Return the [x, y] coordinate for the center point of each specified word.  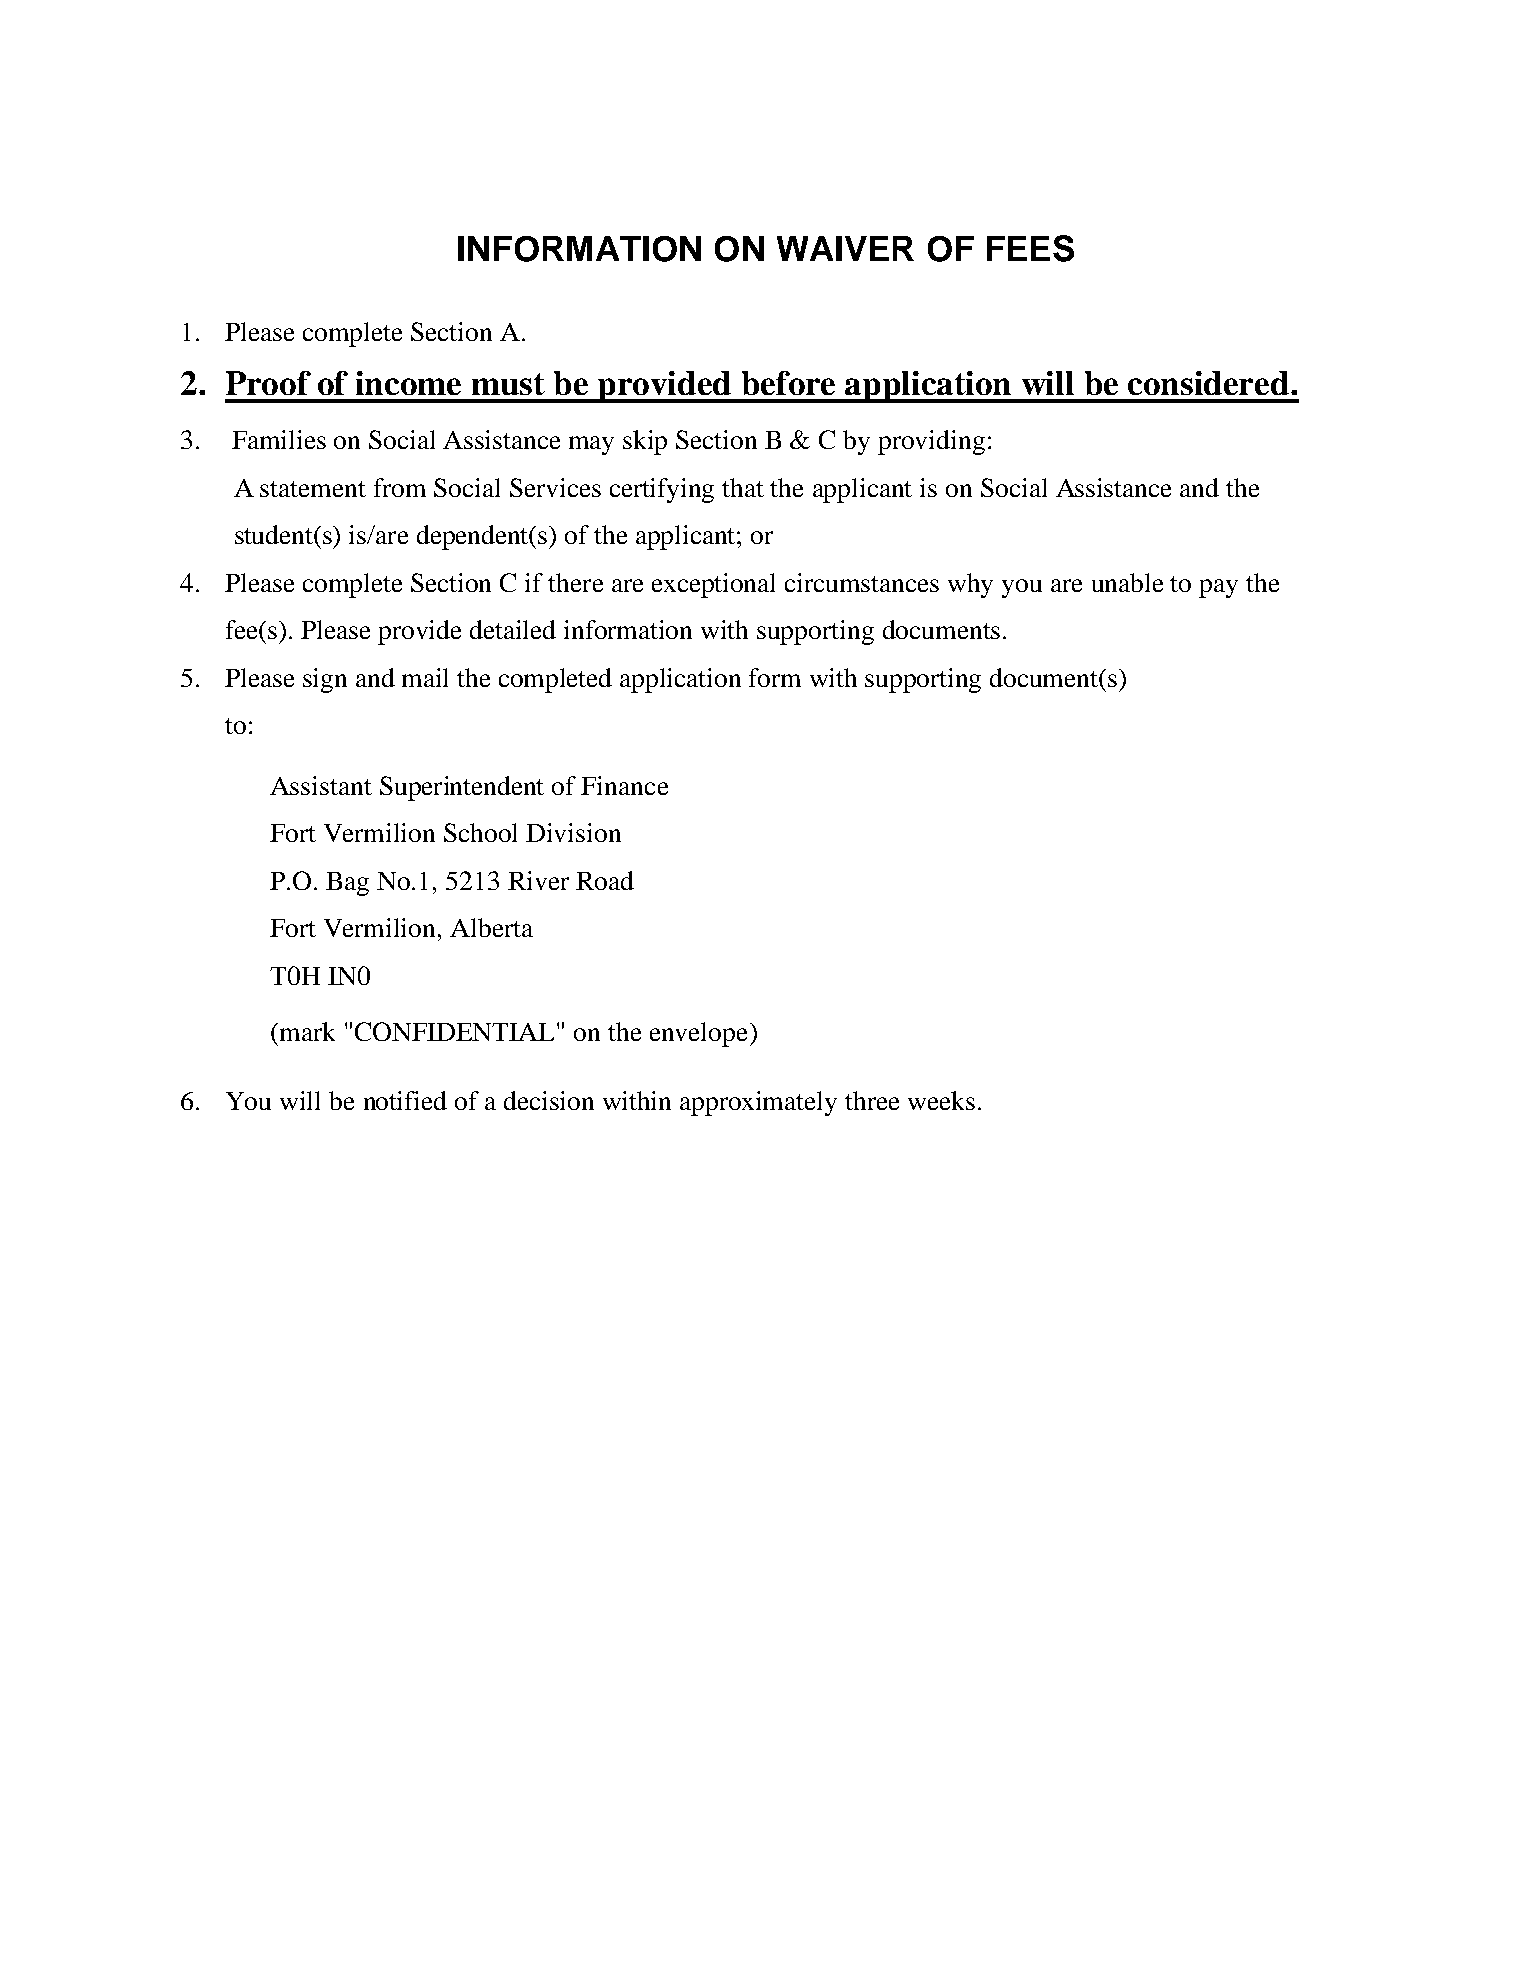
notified [405, 1100]
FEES [1030, 248]
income [408, 383]
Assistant [321, 785]
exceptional [713, 585]
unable [1127, 582]
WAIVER [845, 248]
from [400, 487]
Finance [624, 785]
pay [1218, 588]
